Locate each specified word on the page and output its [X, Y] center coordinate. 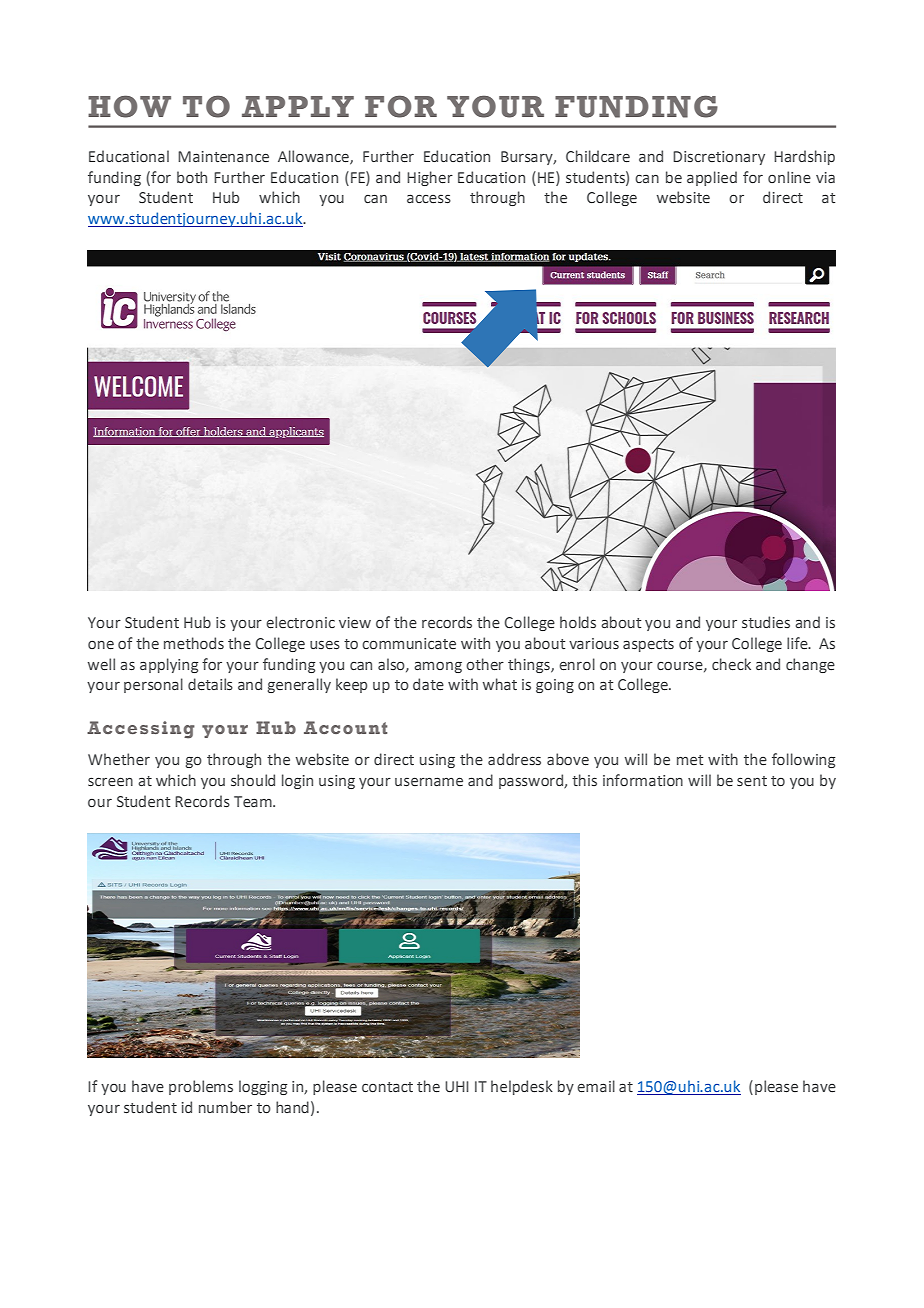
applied [712, 178]
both [192, 177]
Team [254, 801]
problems [201, 1087]
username [429, 782]
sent [752, 781]
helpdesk [522, 1087]
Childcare [598, 156]
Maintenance [223, 156]
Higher [430, 178]
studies [766, 622]
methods [194, 643]
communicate [409, 644]
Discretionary [719, 158]
